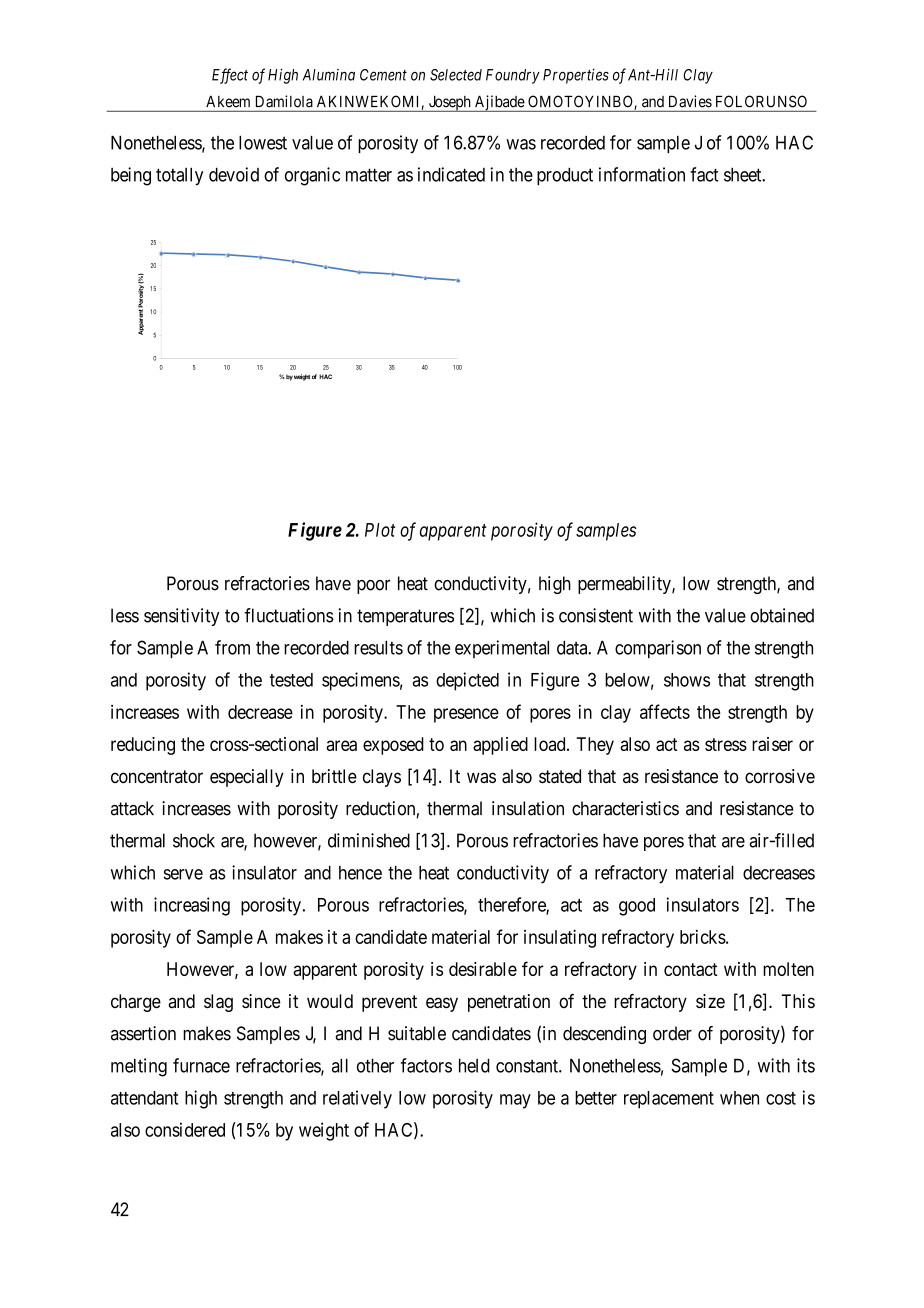 Image resolution: width=924 pixels, height=1308 pixels. Describe the element at coordinates (449, 103) in the page. I see `Joseph` at that location.
